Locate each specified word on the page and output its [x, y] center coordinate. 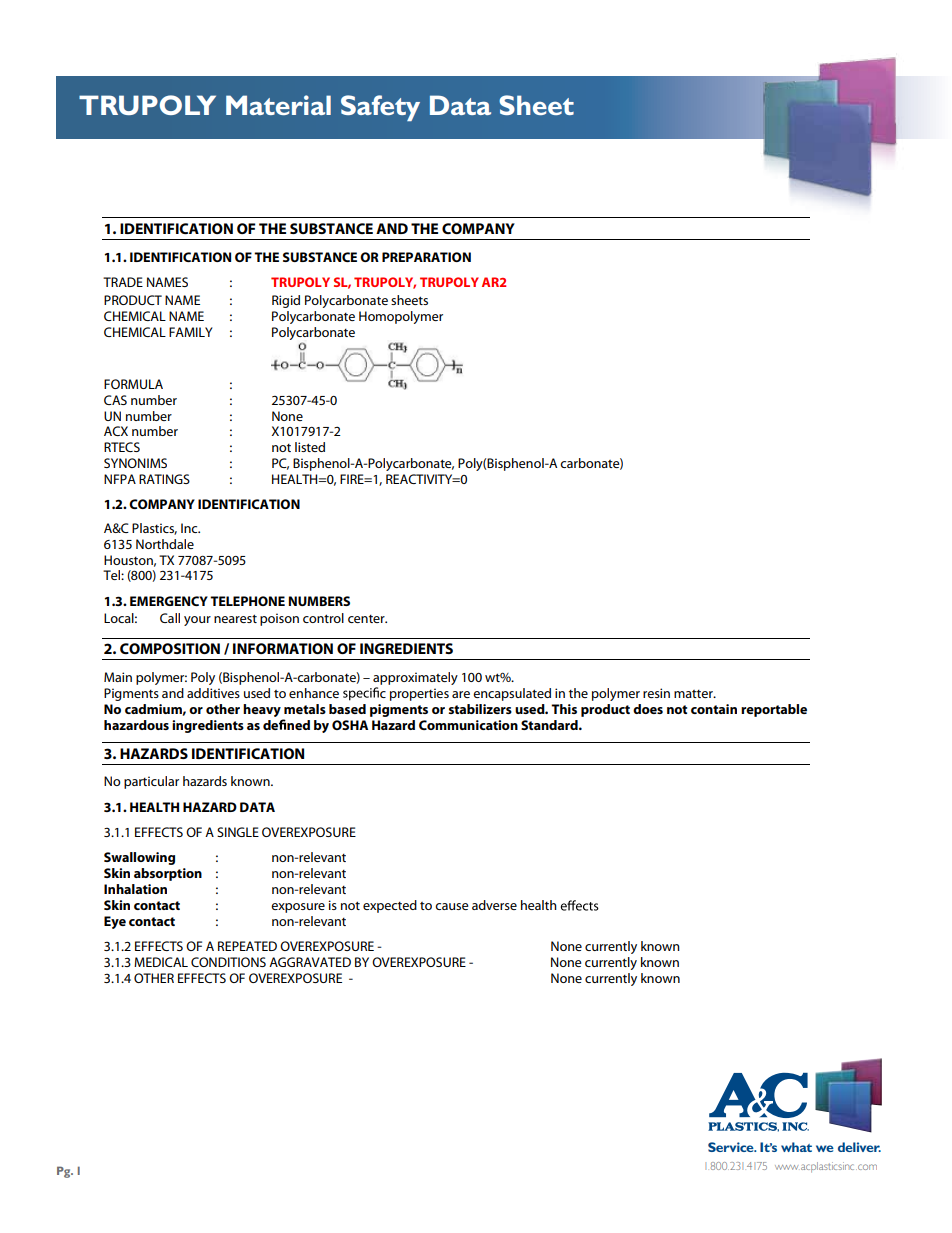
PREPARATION [426, 257]
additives [213, 693]
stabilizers [480, 709]
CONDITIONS [228, 962]
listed [310, 447]
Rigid [286, 301]
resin [656, 693]
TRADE [123, 282]
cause [452, 906]
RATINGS [164, 479]
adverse [494, 905]
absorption [168, 874]
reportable [774, 710]
